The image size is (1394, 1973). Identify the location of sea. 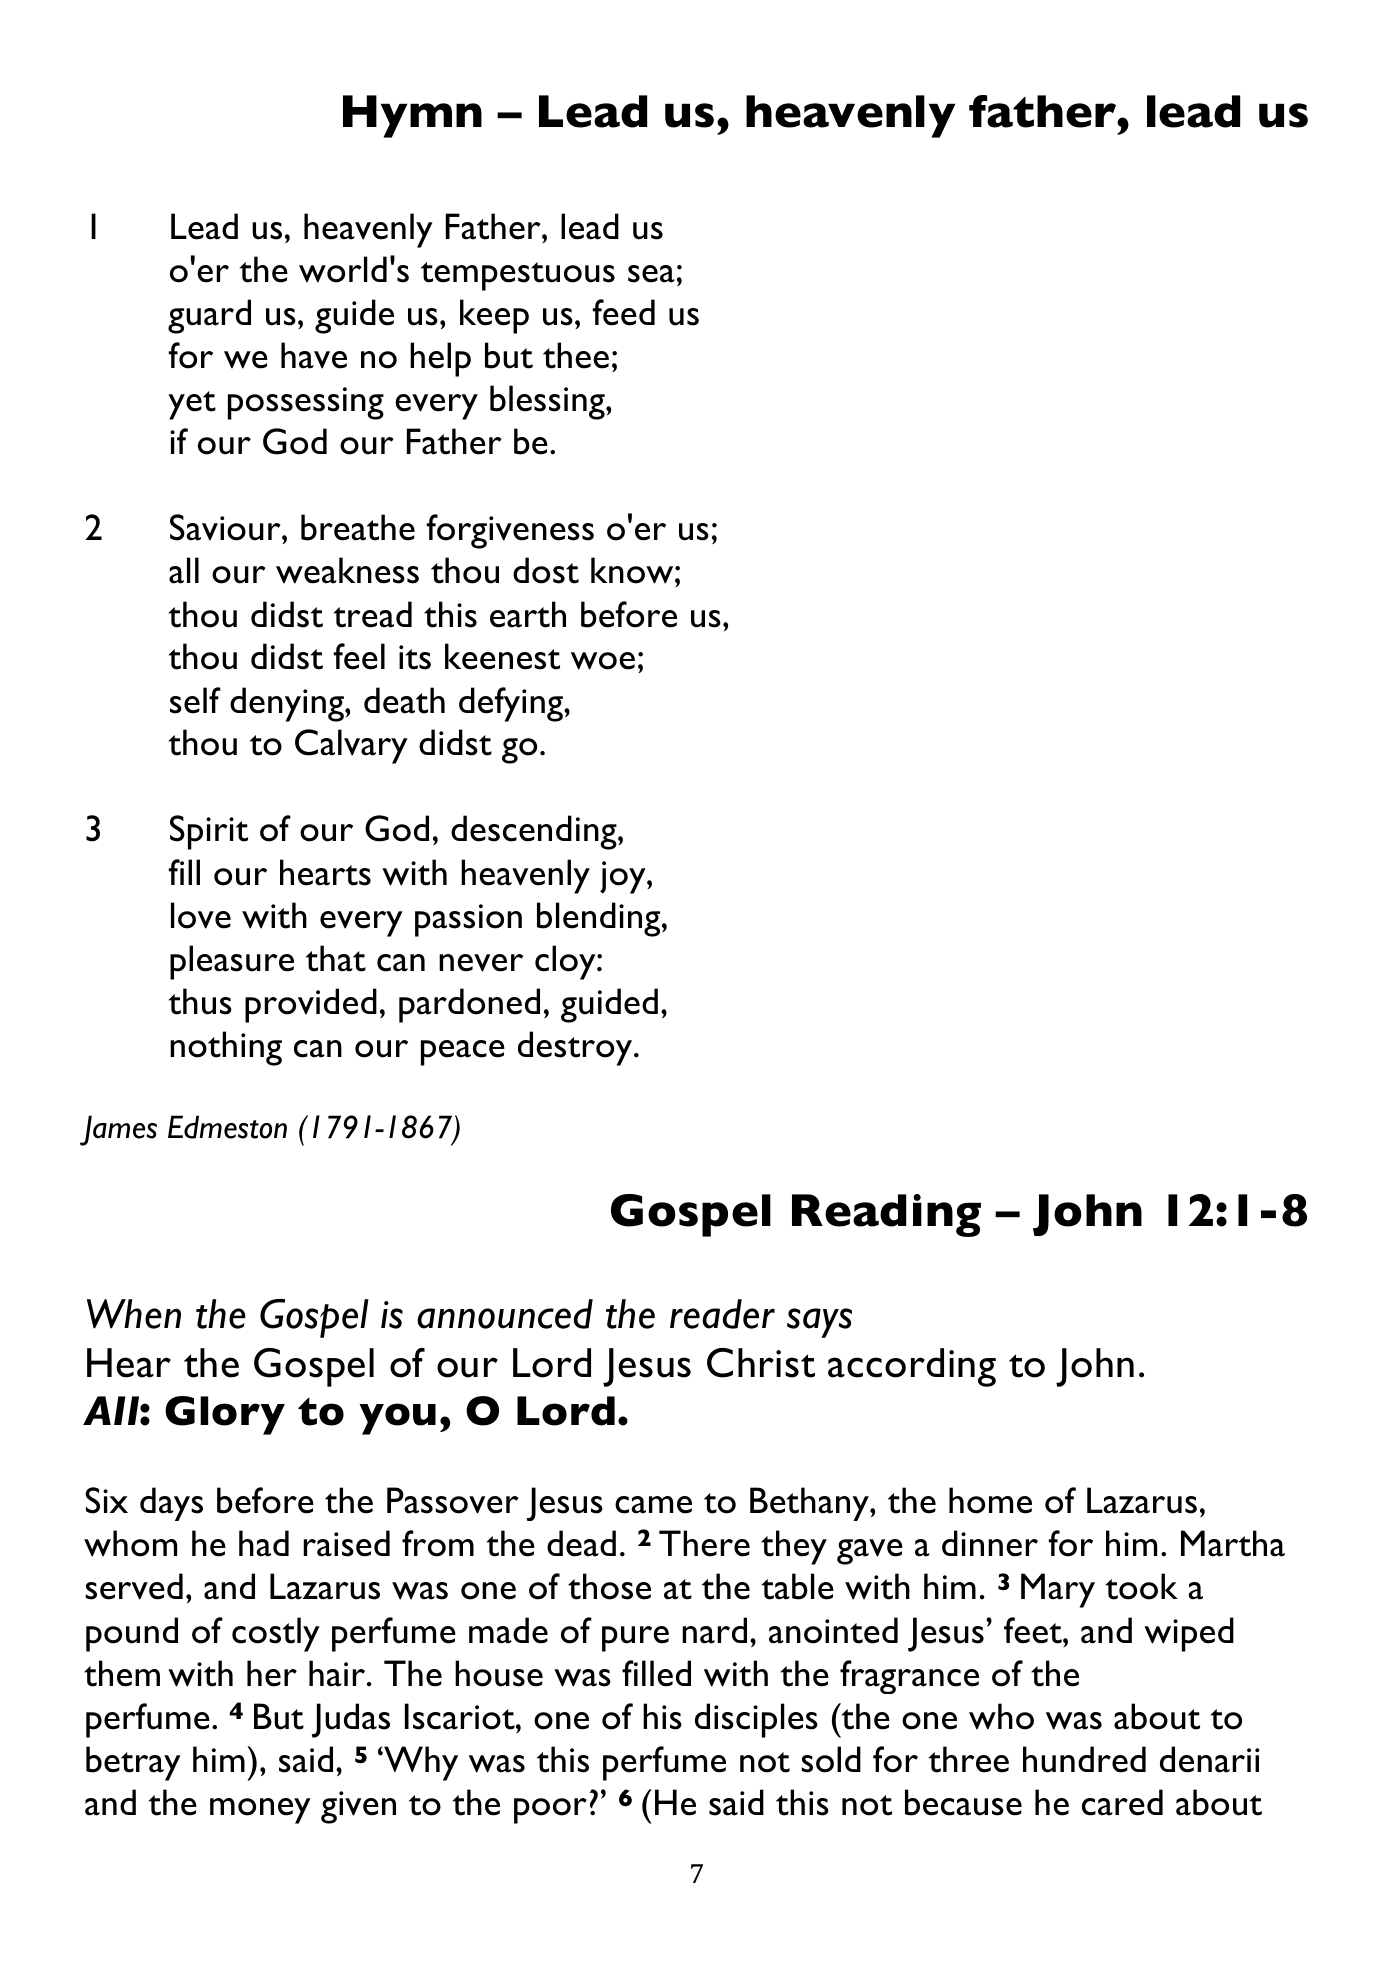
(651, 274).
